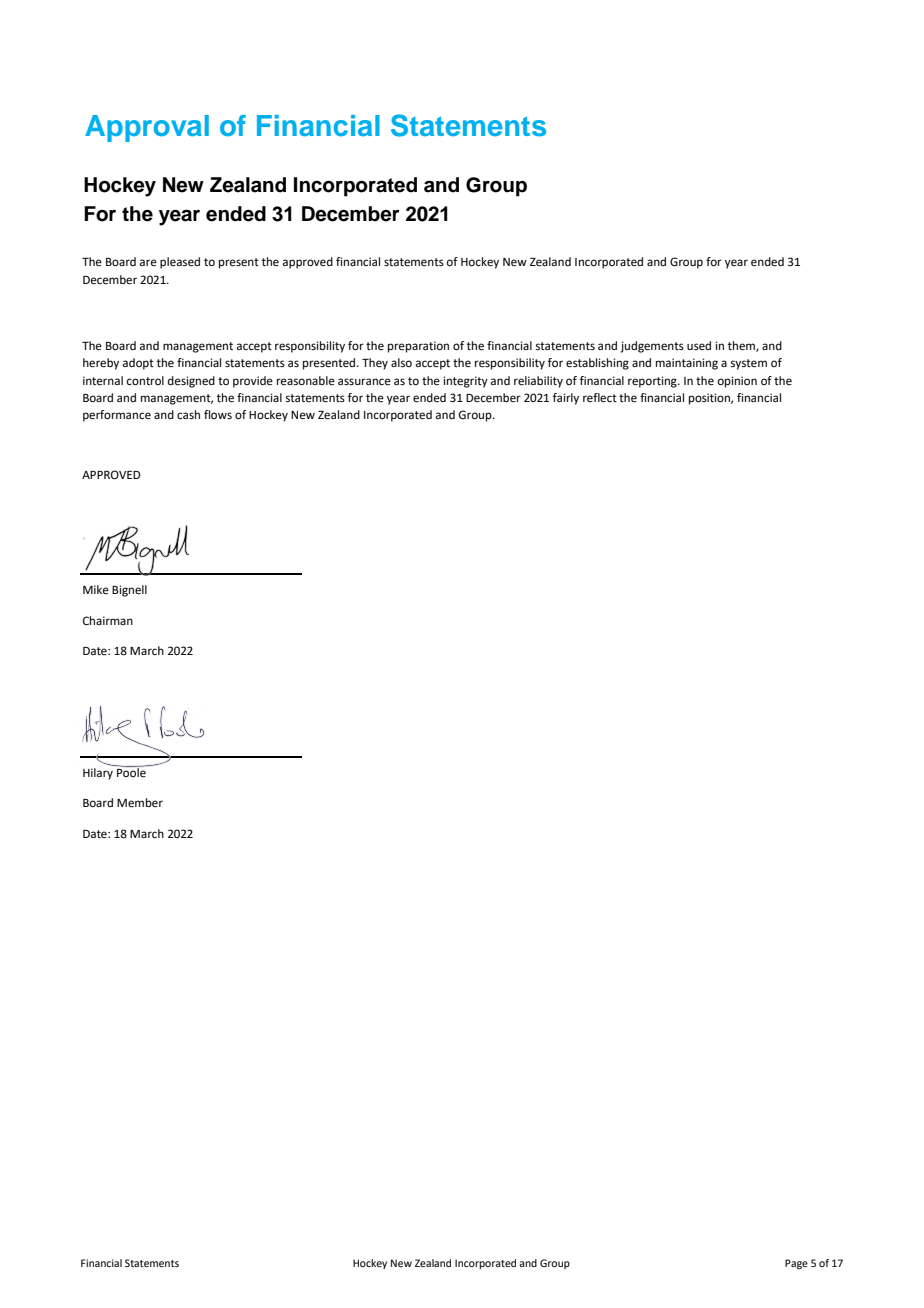  What do you see at coordinates (699, 346) in the page?
I see `used` at bounding box center [699, 346].
